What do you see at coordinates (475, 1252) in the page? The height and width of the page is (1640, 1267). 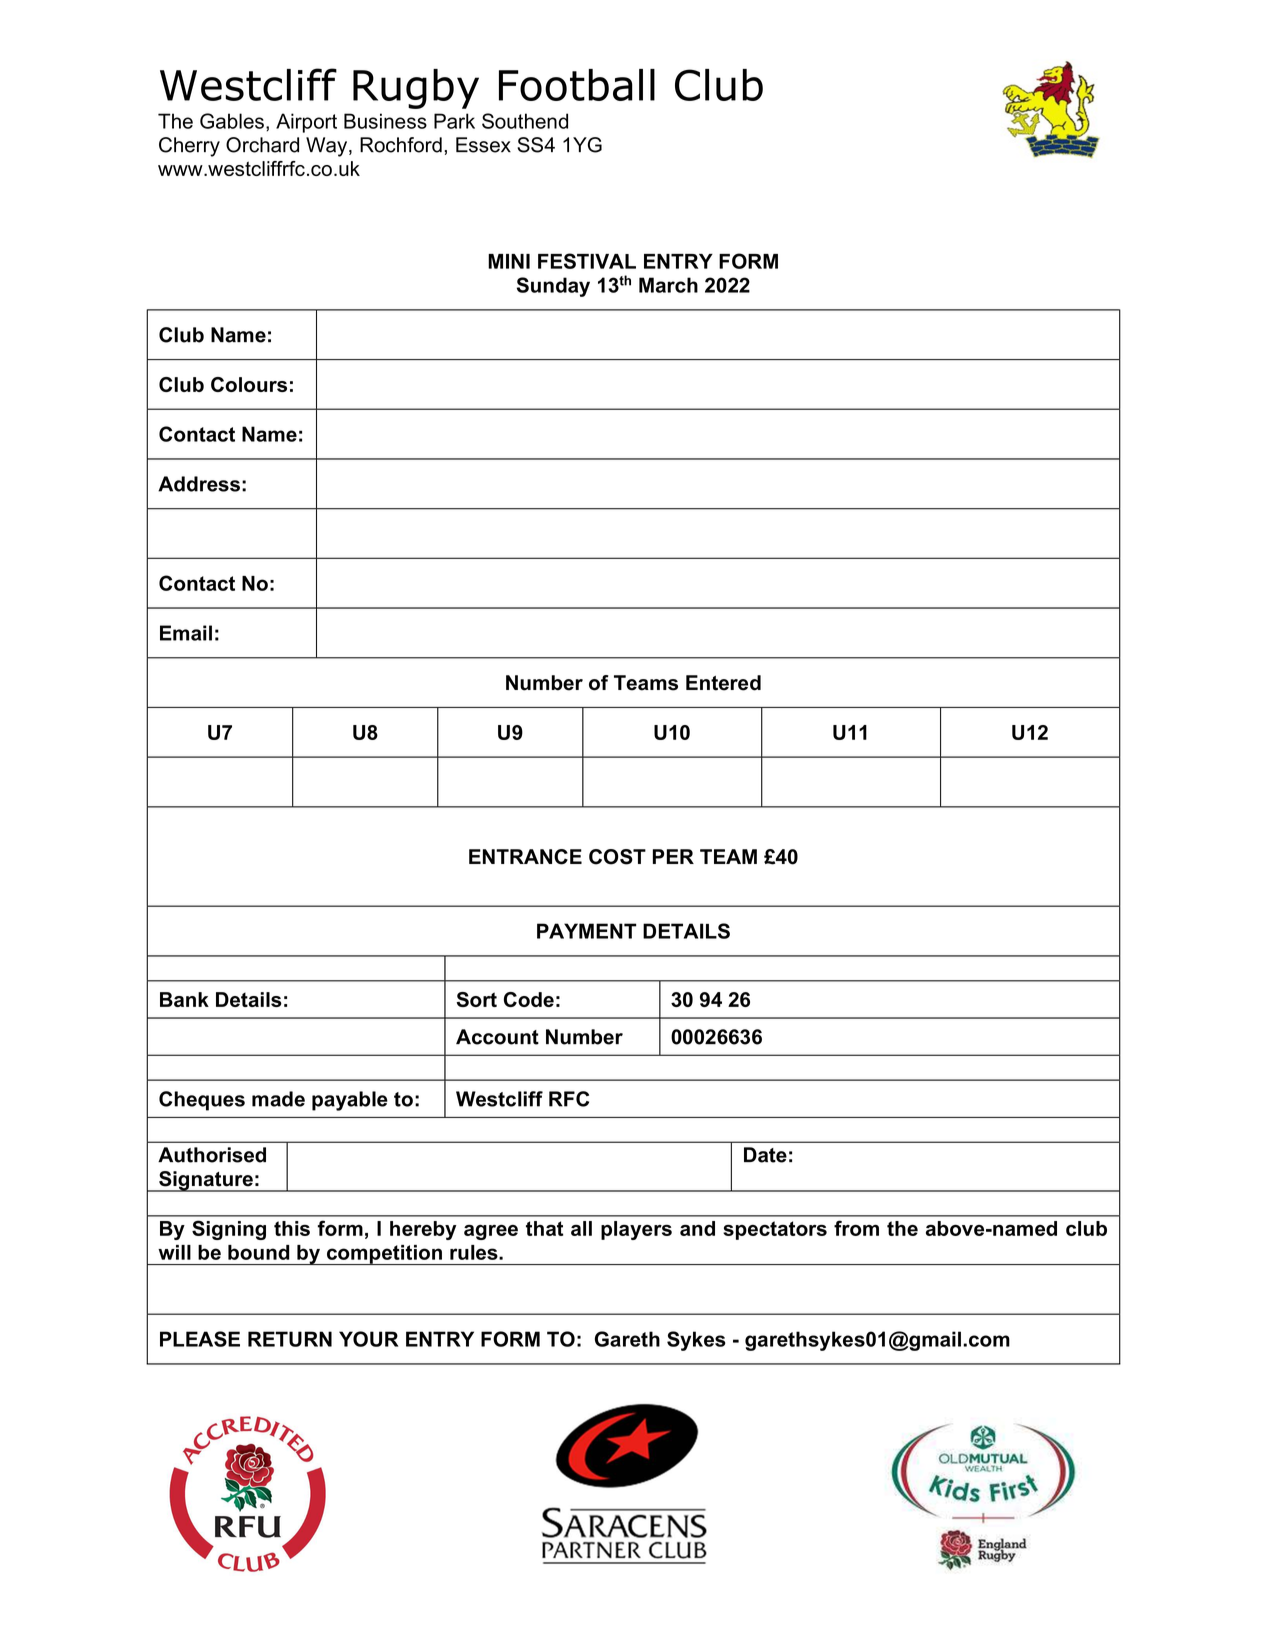 I see `rules` at bounding box center [475, 1252].
